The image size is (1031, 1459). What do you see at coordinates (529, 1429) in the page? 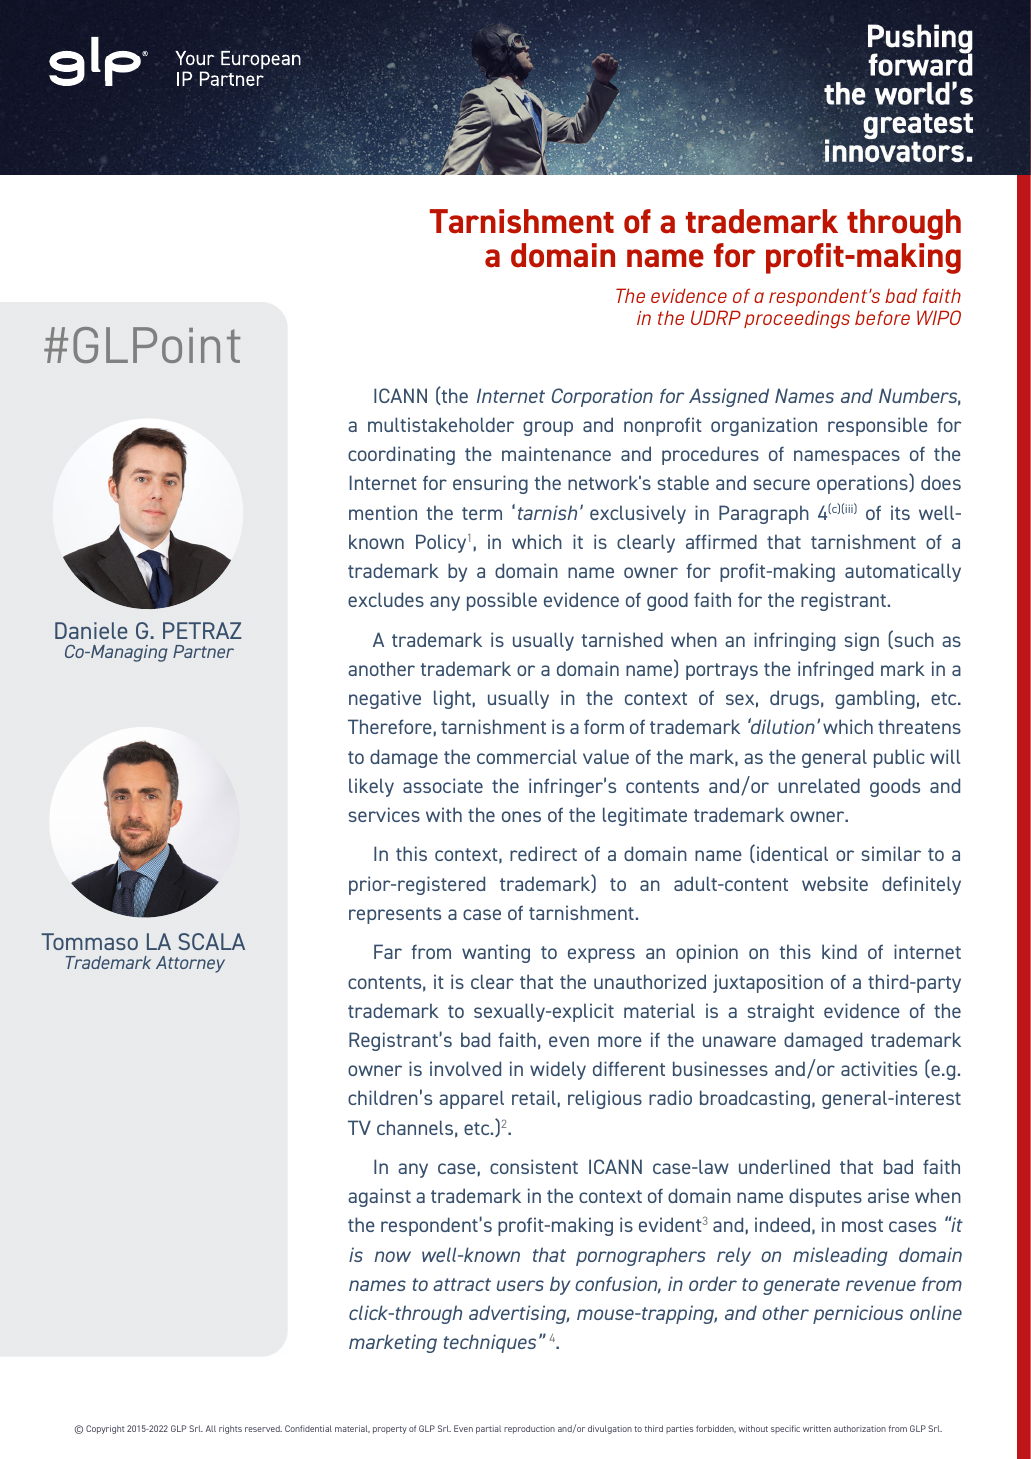
I see `reproduction` at bounding box center [529, 1429].
